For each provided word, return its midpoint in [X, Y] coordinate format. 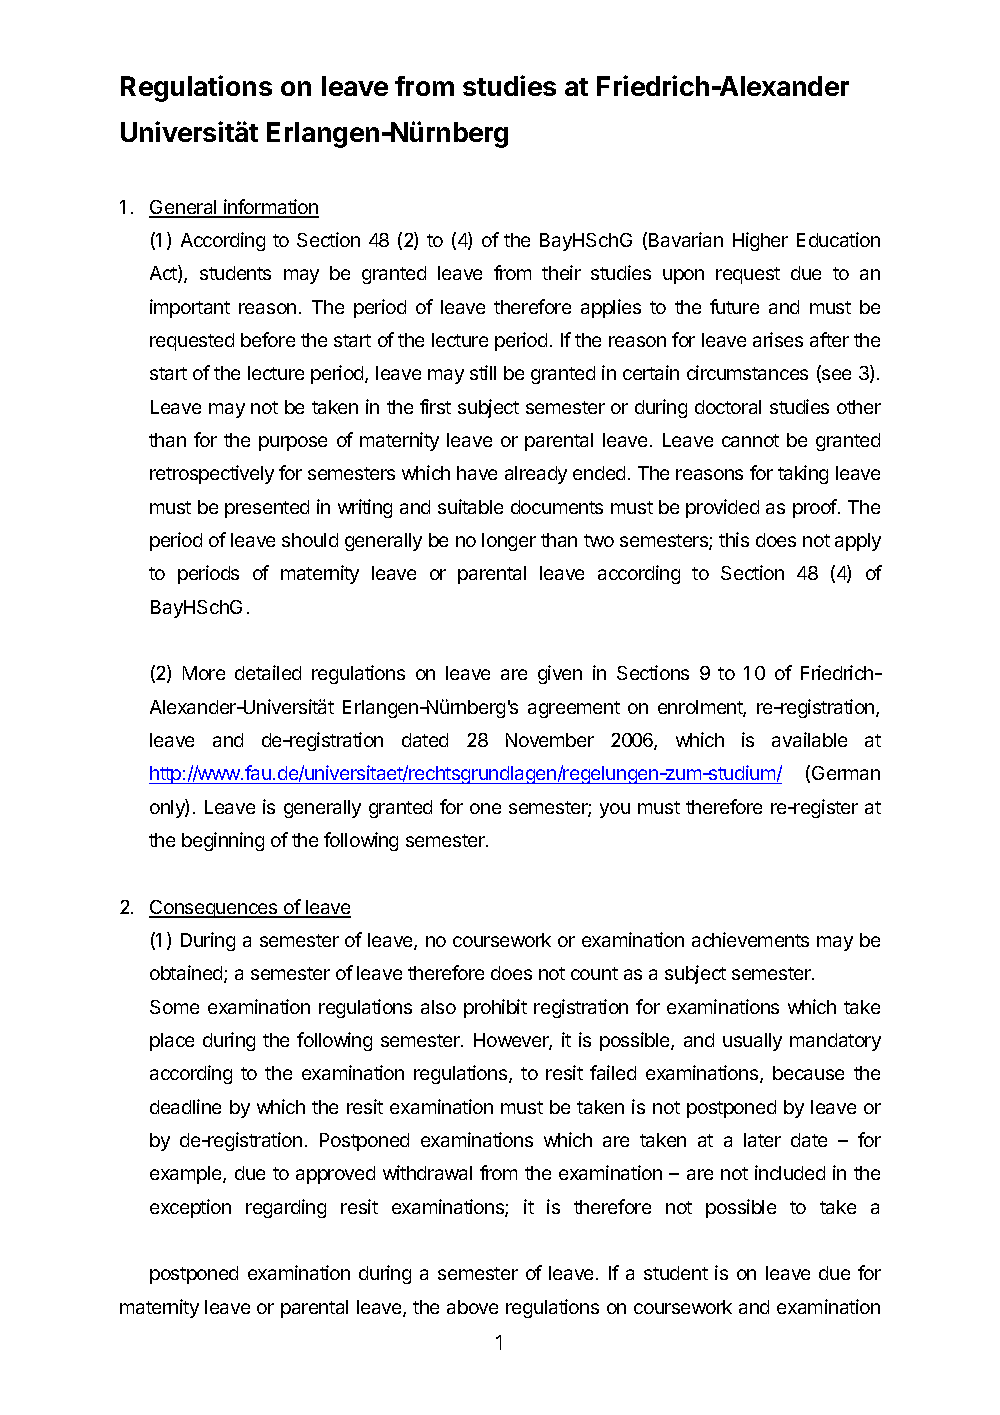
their [561, 272]
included [790, 1172]
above [472, 1307]
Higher [760, 241]
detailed [268, 672]
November [550, 740]
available [809, 739]
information [270, 208]
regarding [286, 1208]
